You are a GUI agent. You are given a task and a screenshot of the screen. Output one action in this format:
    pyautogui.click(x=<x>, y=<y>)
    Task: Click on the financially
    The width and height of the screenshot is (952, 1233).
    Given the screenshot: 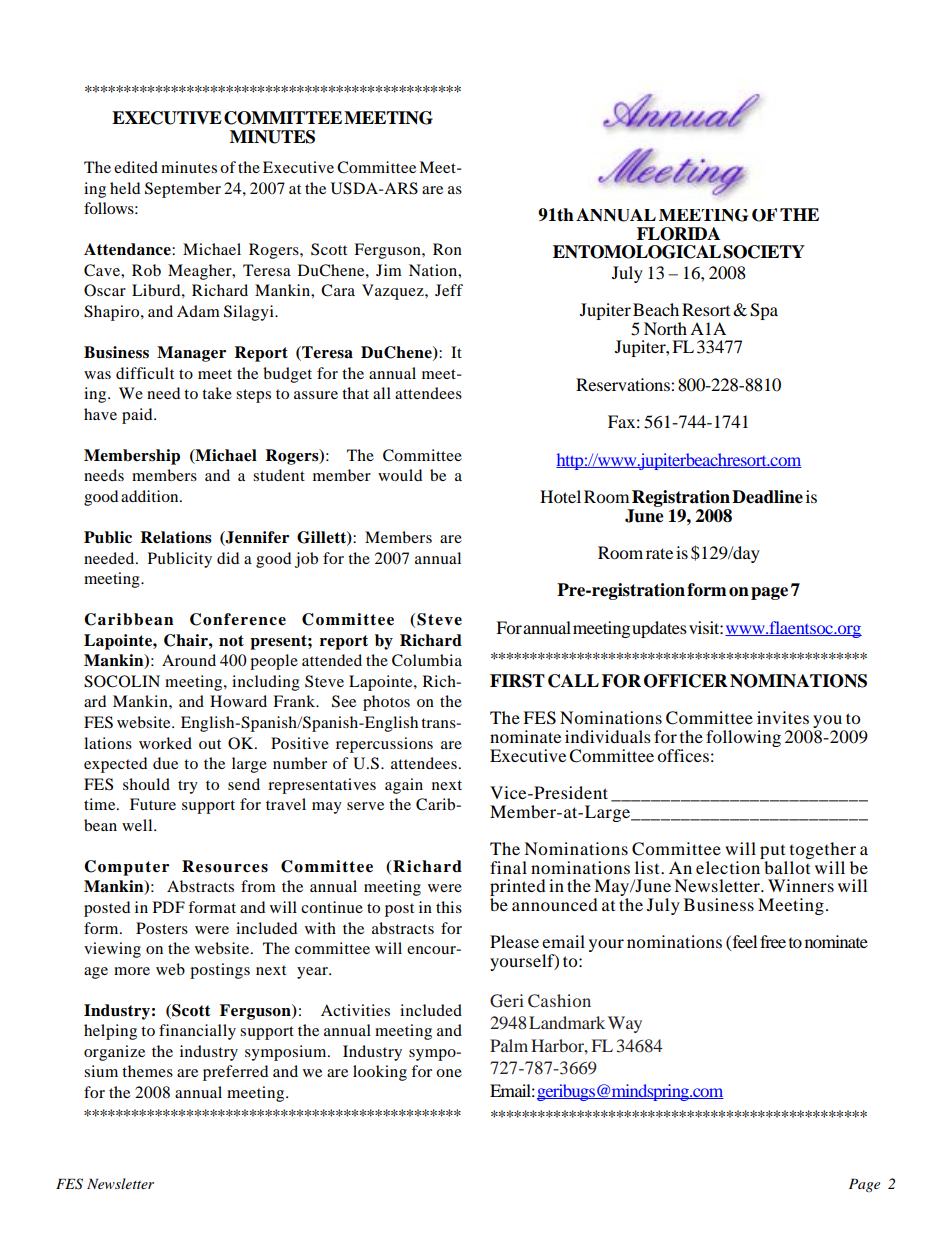 What is the action you would take?
    pyautogui.click(x=197, y=1032)
